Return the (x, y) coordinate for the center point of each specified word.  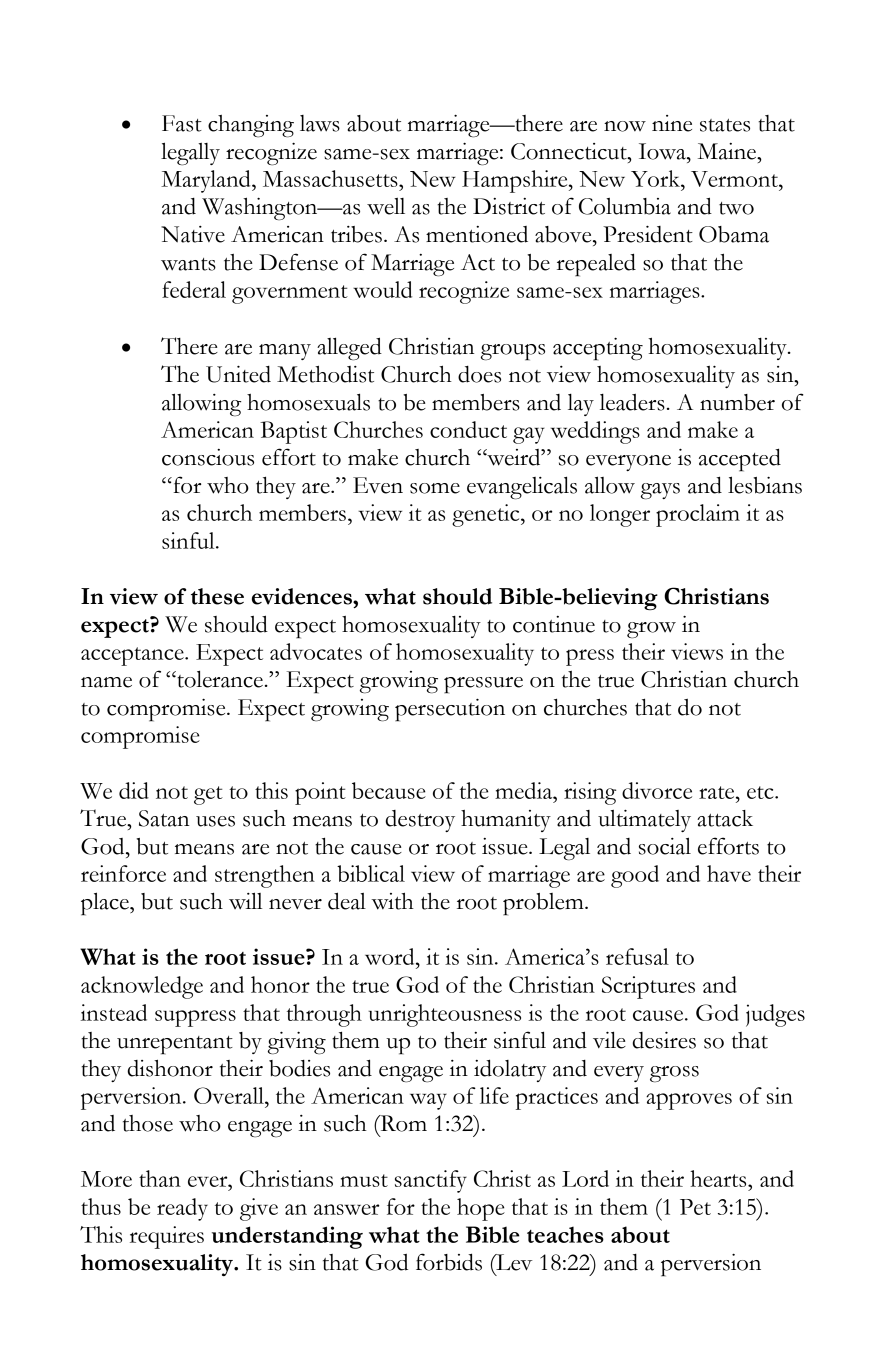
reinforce (123, 873)
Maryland (207, 181)
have (729, 873)
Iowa (663, 151)
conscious (208, 457)
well (386, 206)
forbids (449, 1262)
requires (167, 1237)
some (435, 488)
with (392, 901)
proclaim (698, 515)
